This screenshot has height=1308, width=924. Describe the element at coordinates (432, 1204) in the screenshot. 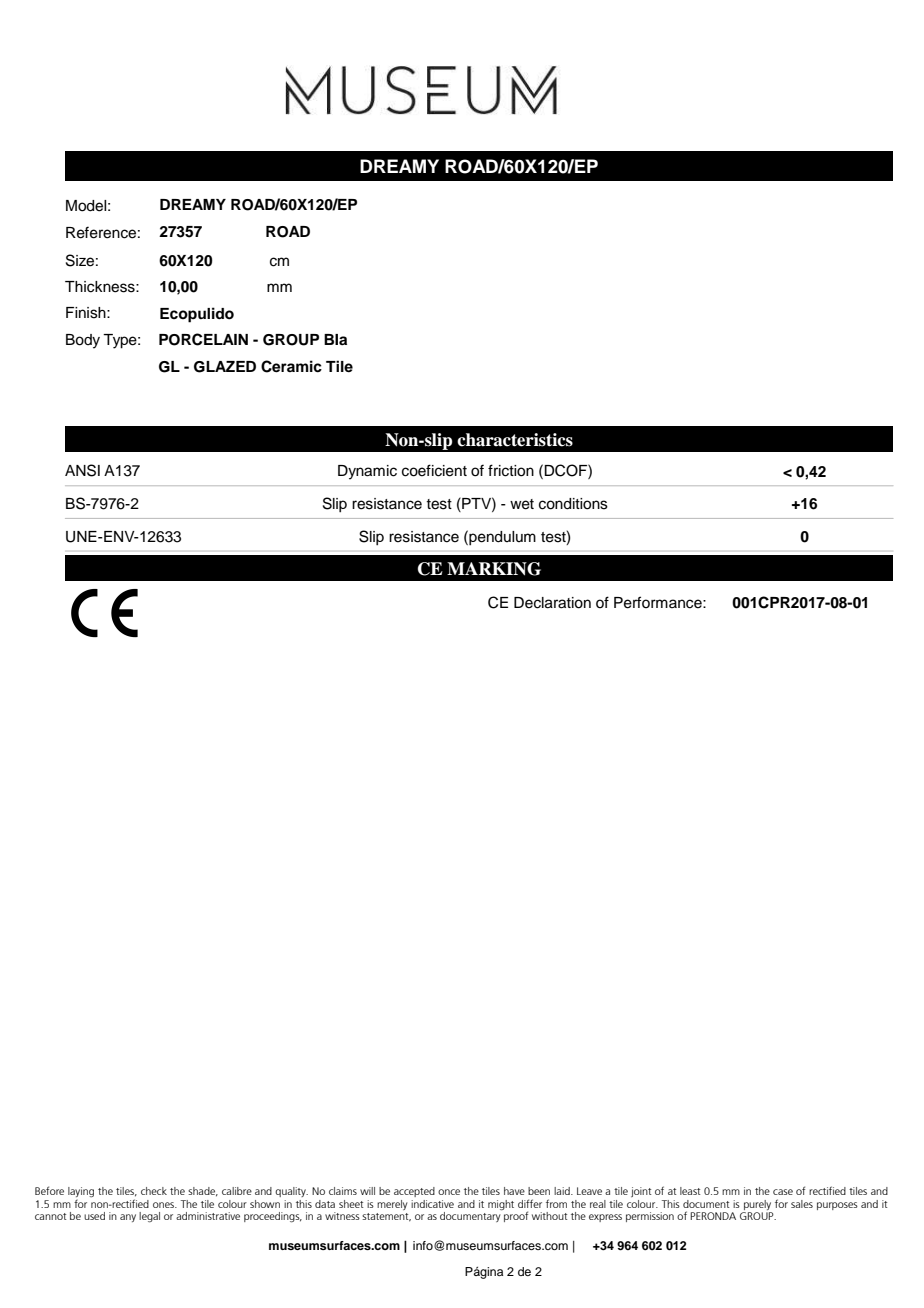

I see `indicative` at that location.
